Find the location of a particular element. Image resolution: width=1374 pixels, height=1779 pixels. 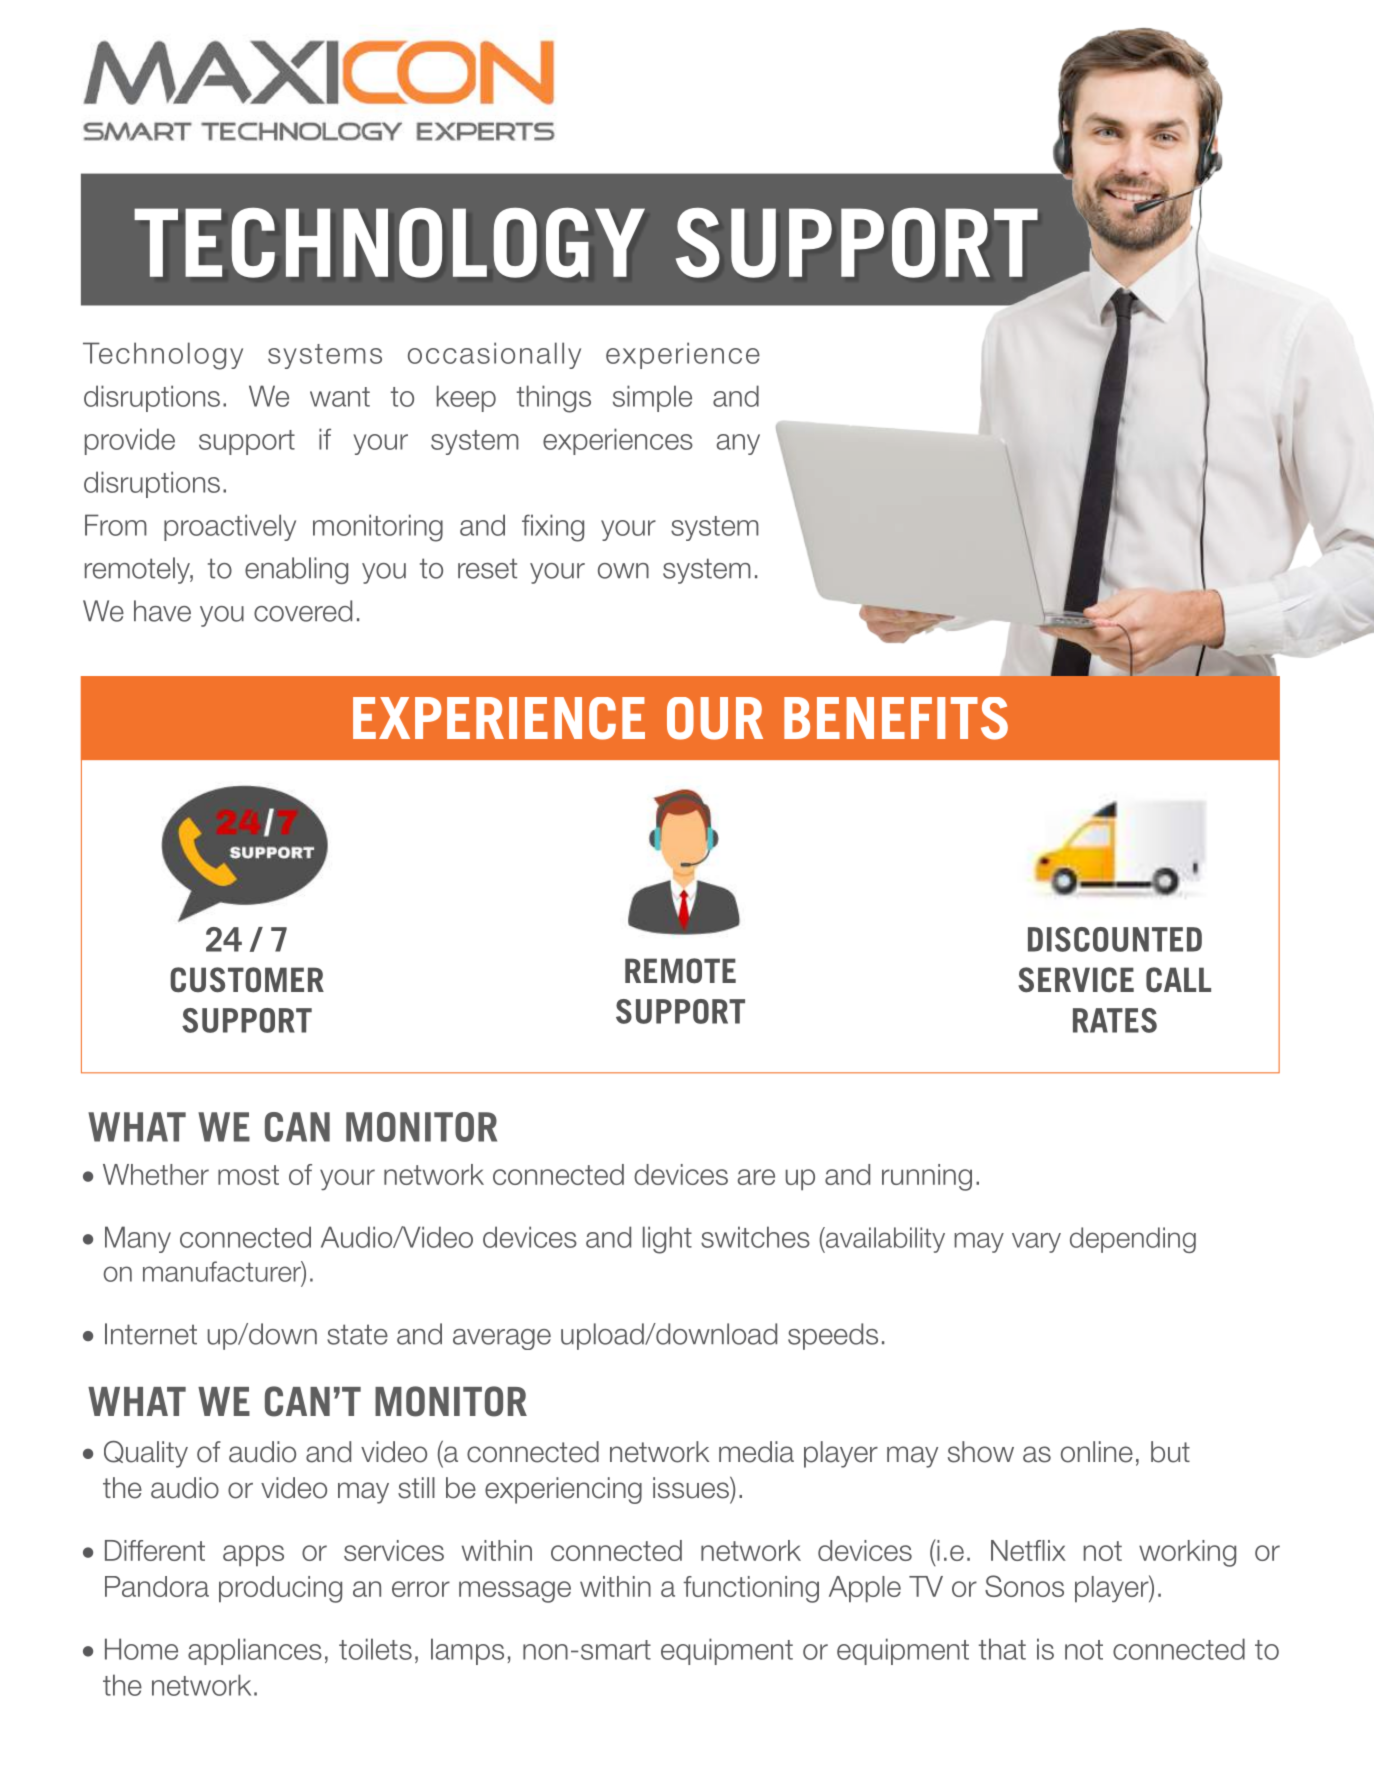

want is located at coordinates (340, 397).
